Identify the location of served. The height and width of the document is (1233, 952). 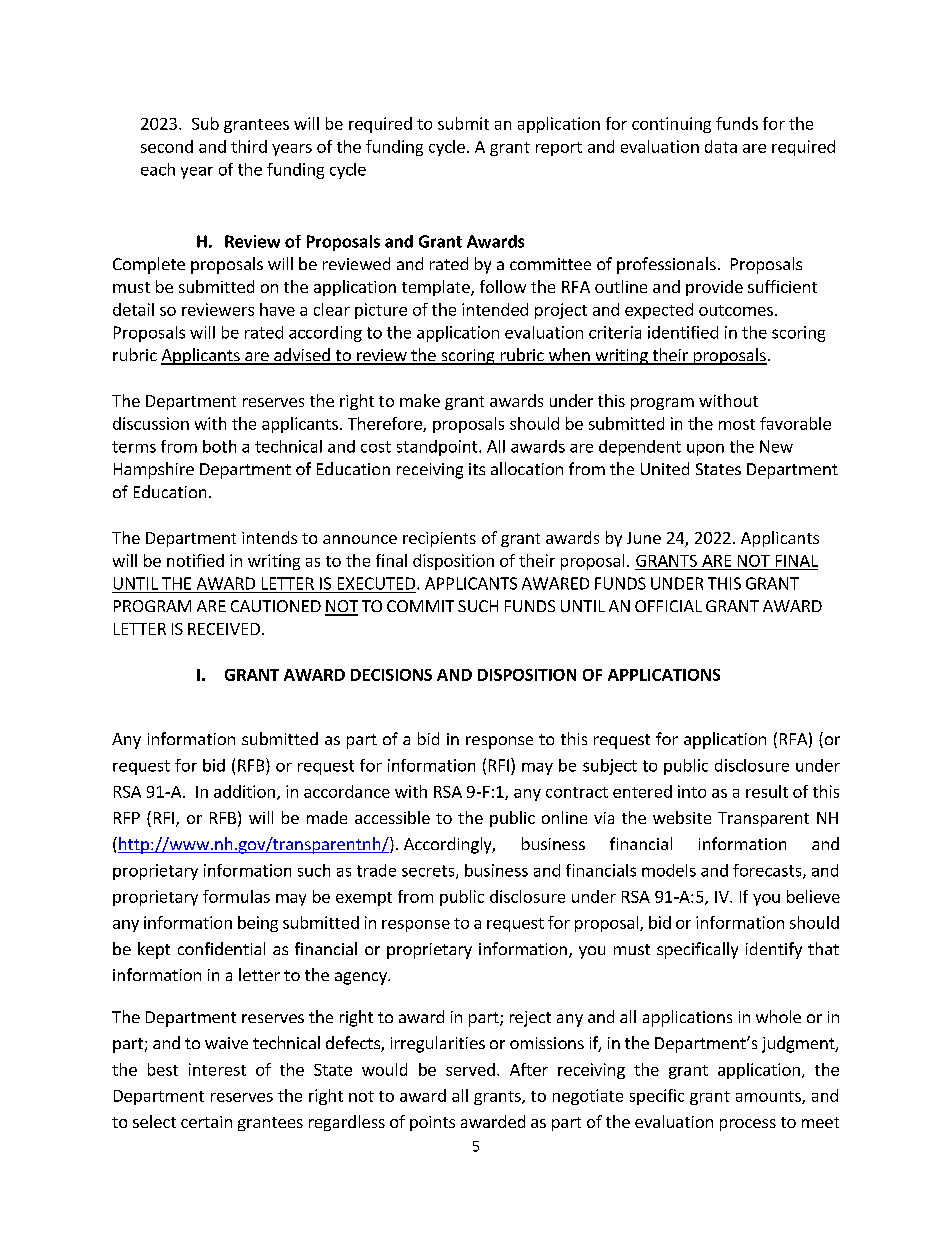
(470, 1069).
